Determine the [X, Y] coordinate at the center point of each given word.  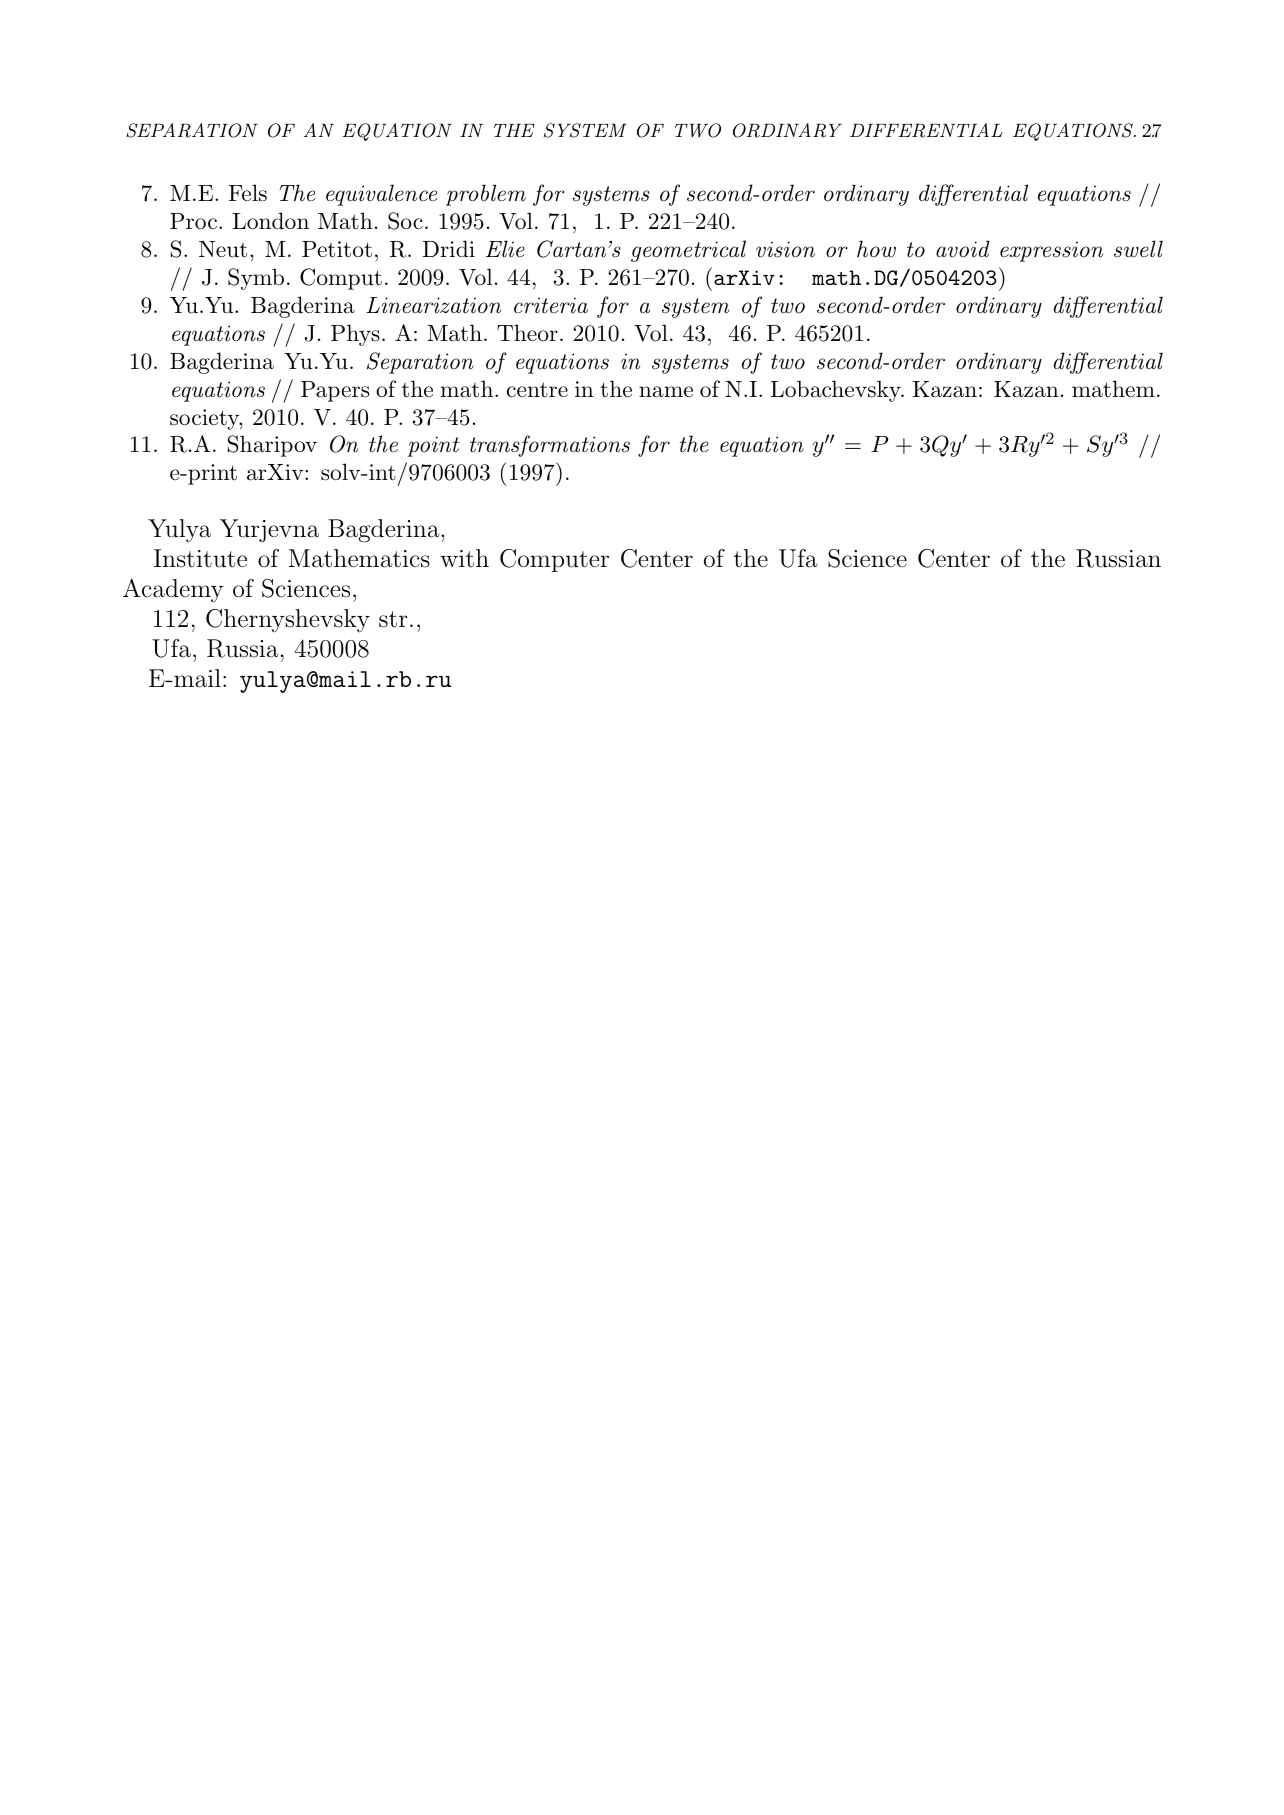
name [666, 392]
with [464, 558]
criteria [551, 305]
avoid [963, 249]
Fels [248, 193]
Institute [200, 558]
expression [1051, 251]
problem [486, 195]
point [433, 446]
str [393, 619]
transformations [550, 446]
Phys [355, 335]
